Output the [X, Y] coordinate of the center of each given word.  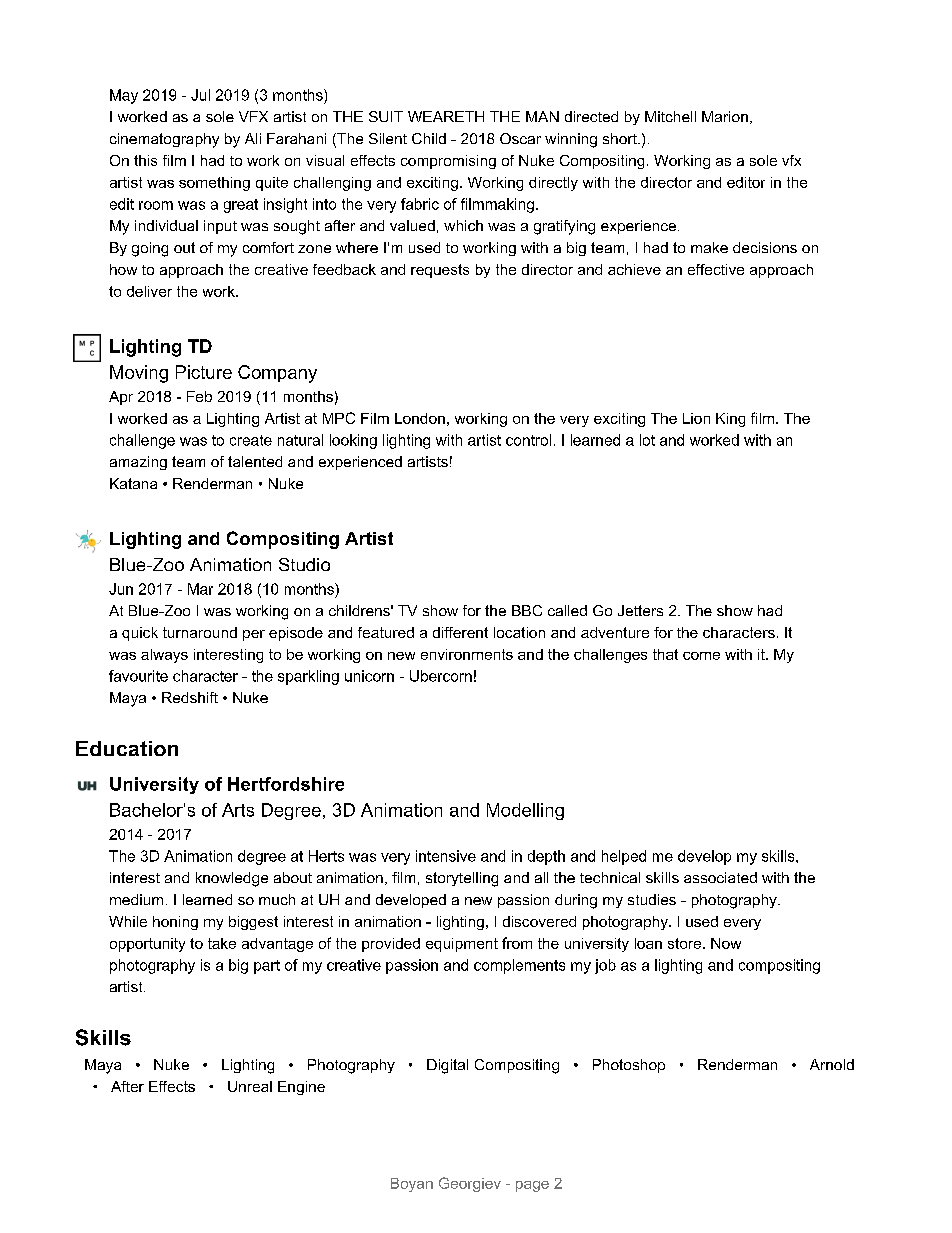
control [528, 440]
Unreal [250, 1086]
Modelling [525, 811]
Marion [725, 116]
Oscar [520, 138]
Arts [238, 810]
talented [255, 461]
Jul [200, 95]
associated [720, 877]
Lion [696, 418]
